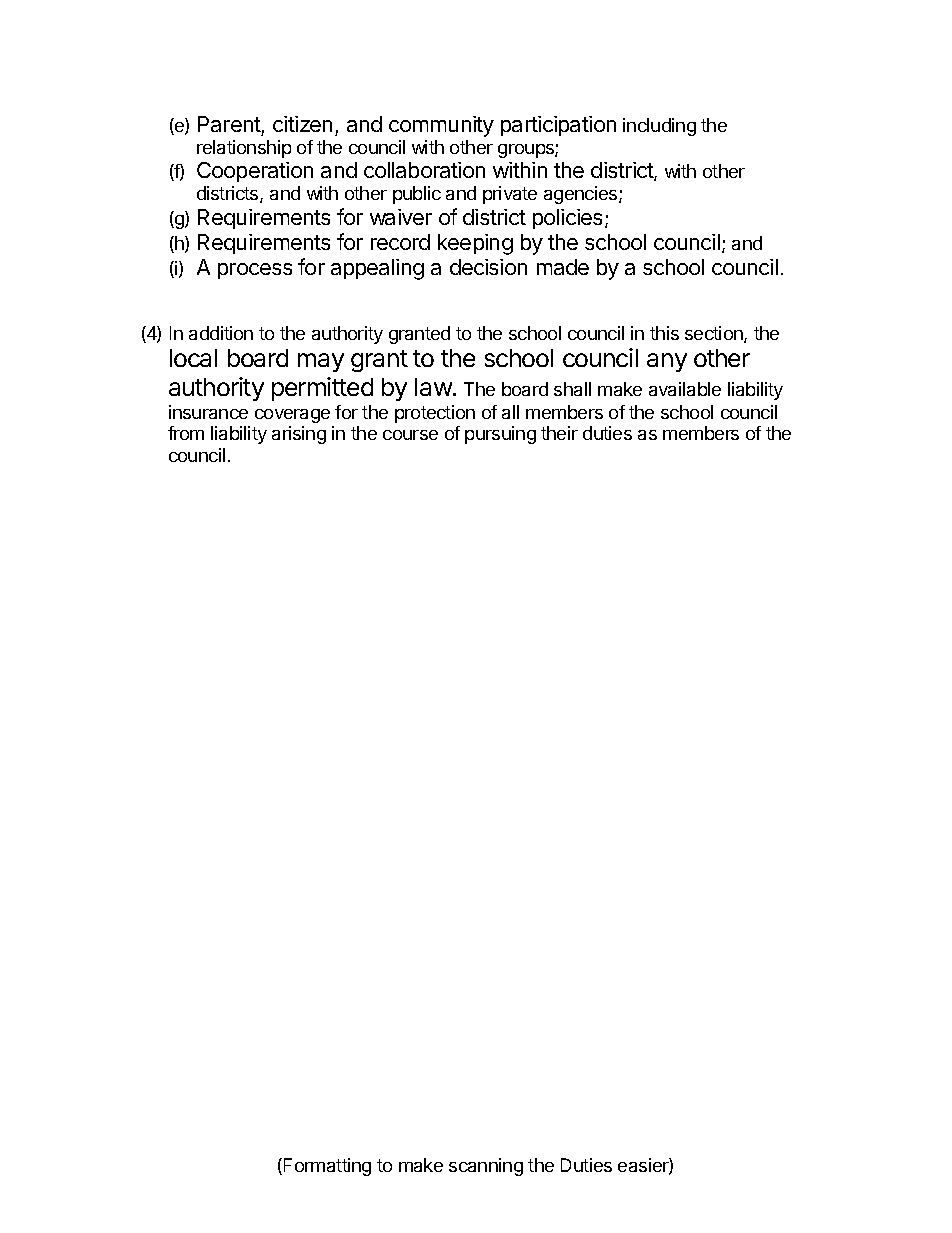  What do you see at coordinates (486, 1167) in the screenshot?
I see `scanning` at bounding box center [486, 1167].
